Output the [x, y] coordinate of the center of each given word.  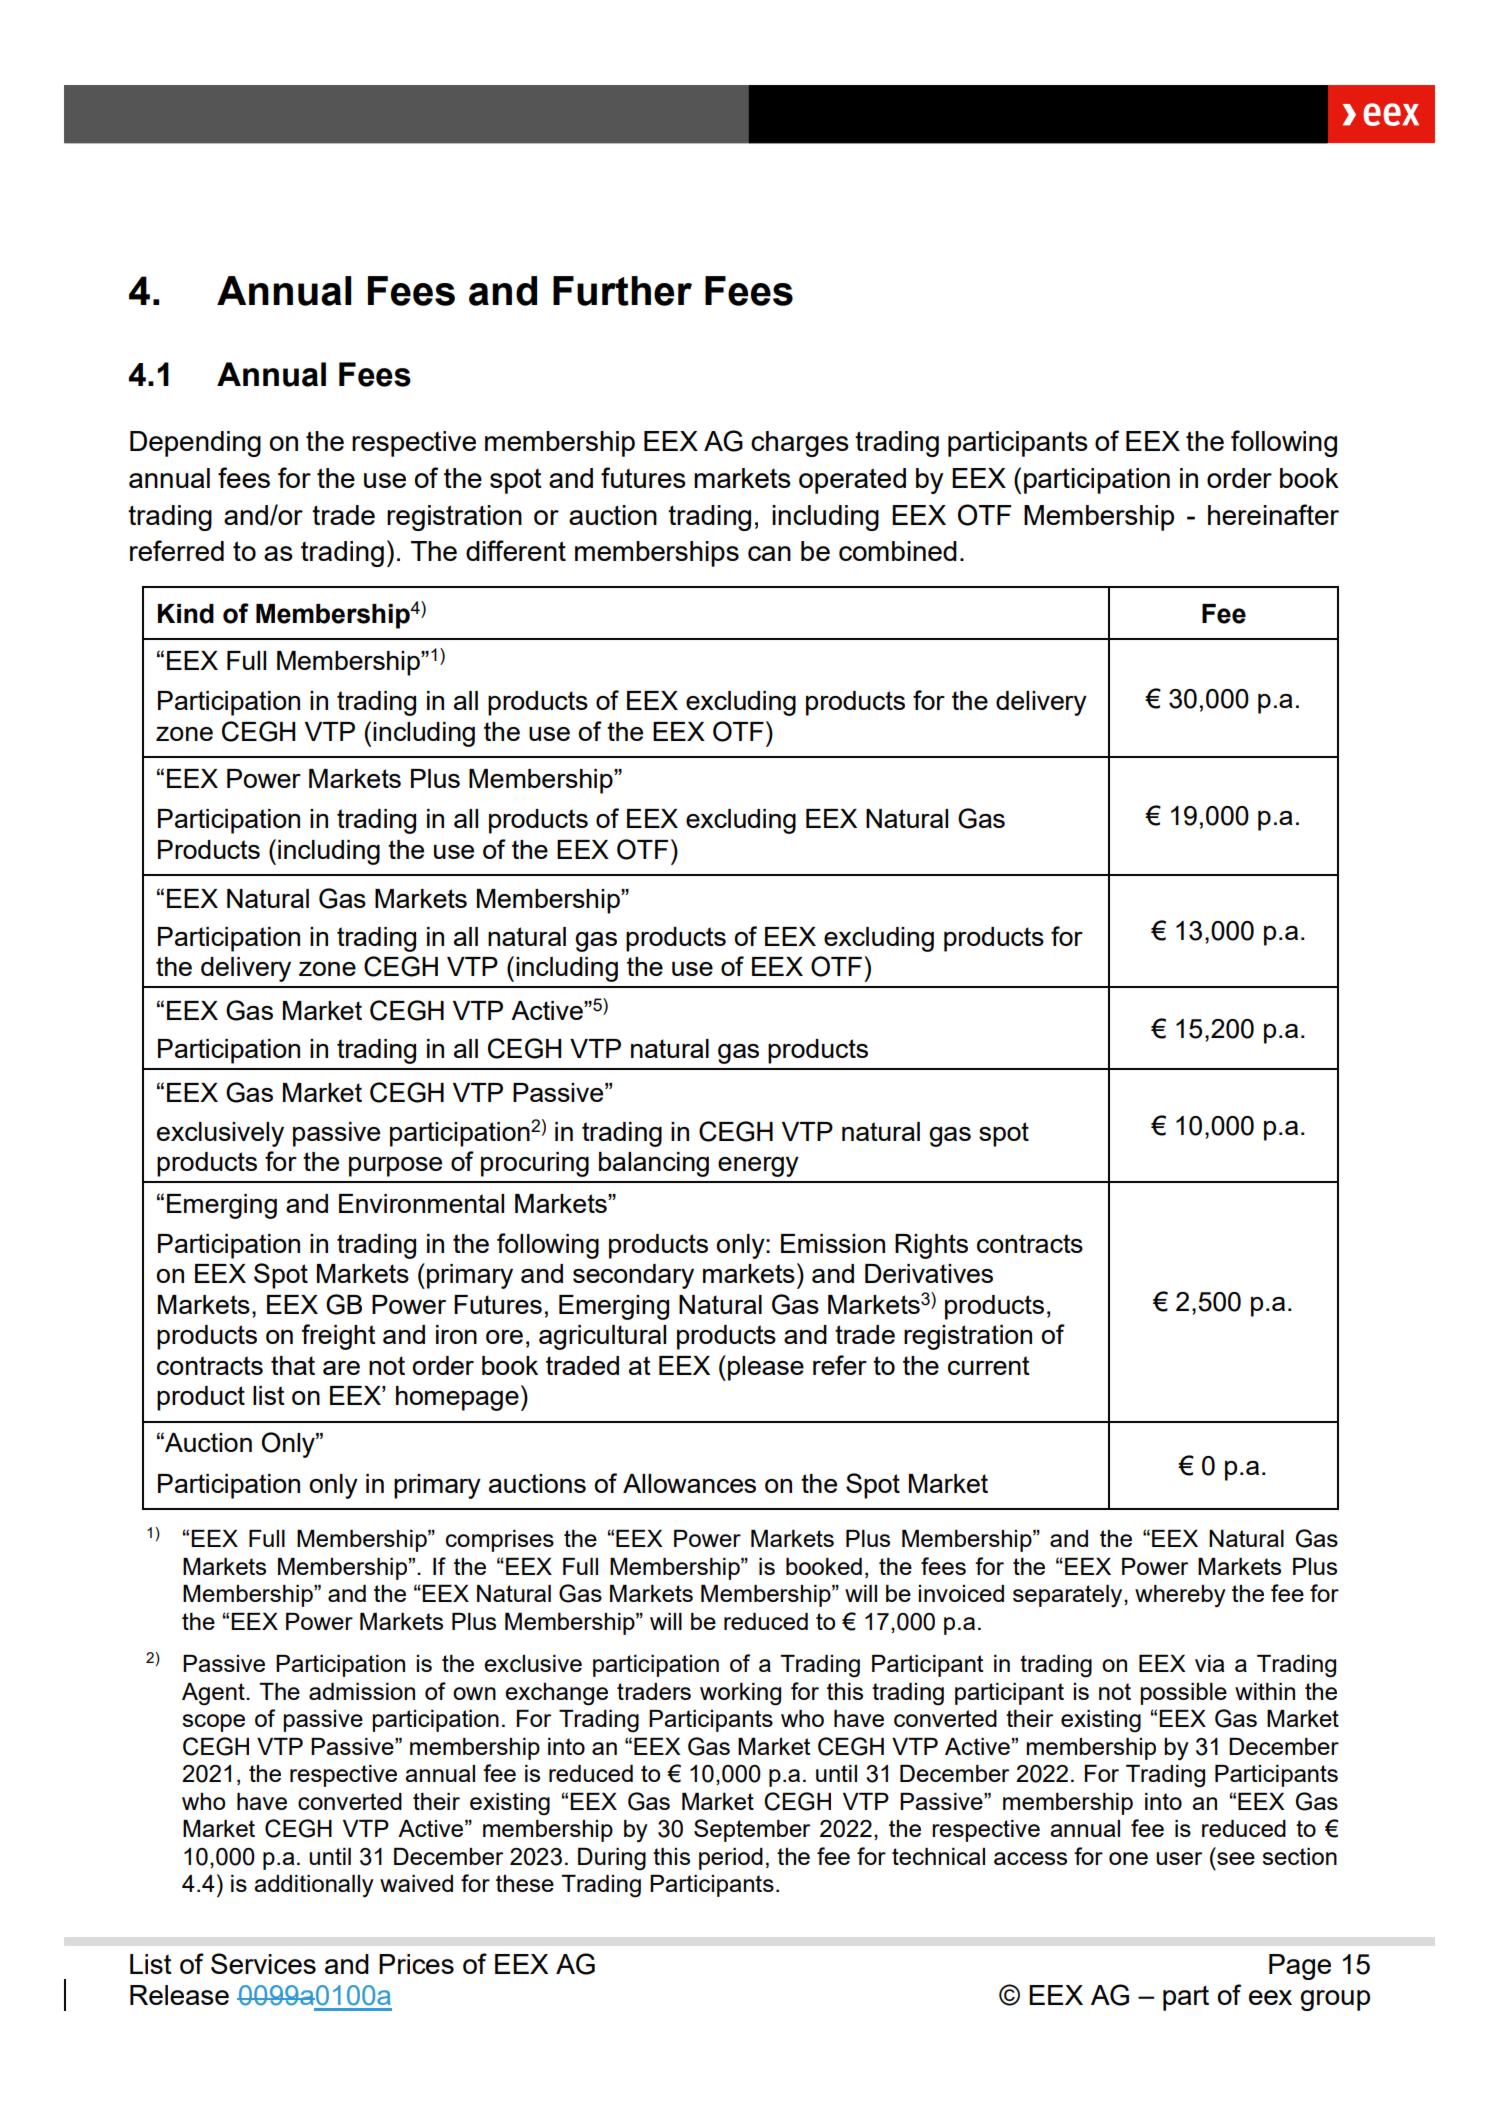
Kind [186, 614]
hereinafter [1273, 514]
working [740, 1694]
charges [800, 444]
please [766, 1368]
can [769, 553]
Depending [195, 444]
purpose [395, 1167]
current [989, 1365]
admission [362, 1691]
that [293, 1365]
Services [263, 1963]
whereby [1180, 1596]
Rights [931, 1246]
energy [758, 1167]
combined [898, 551]
